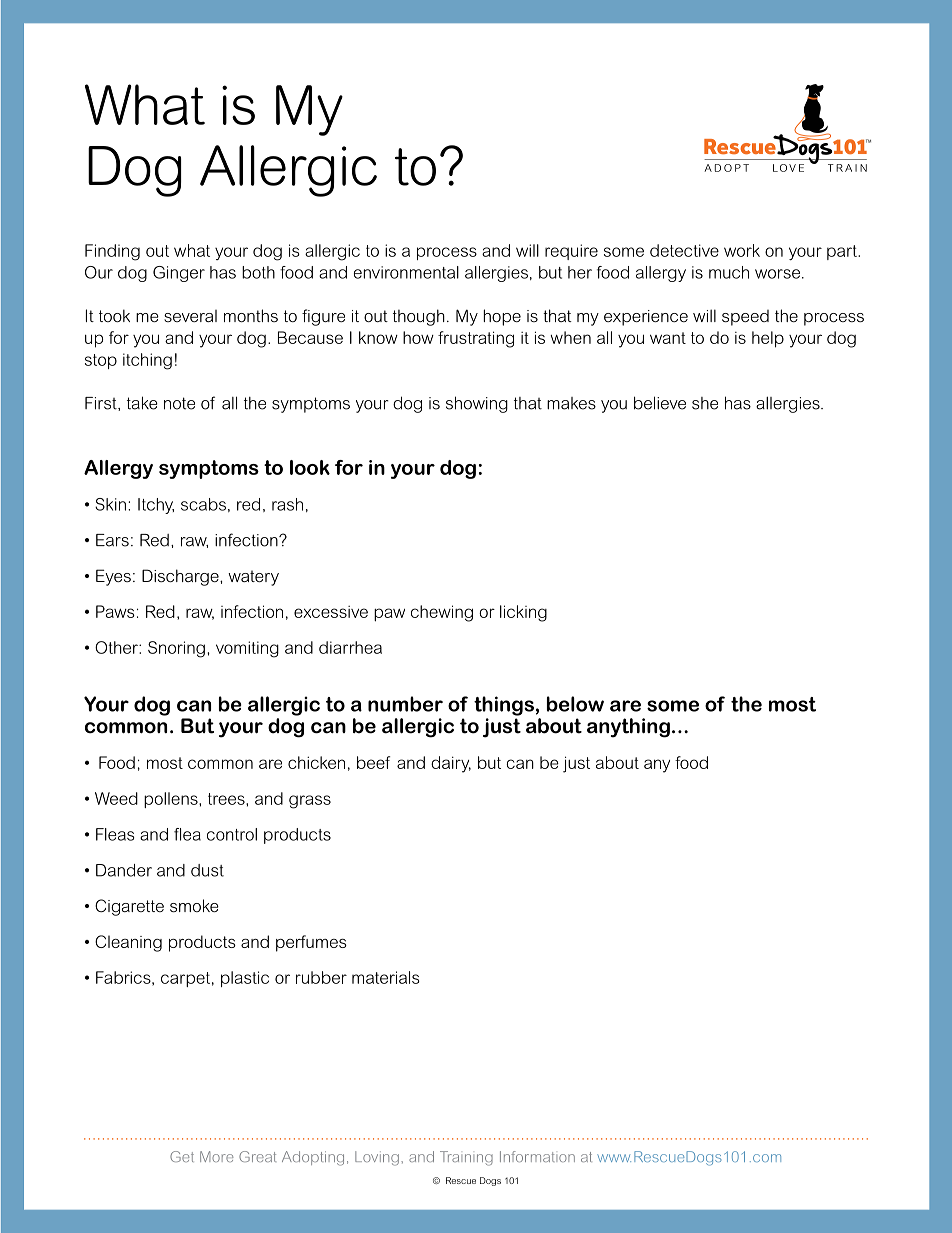  I want to click on several, so click(190, 316).
